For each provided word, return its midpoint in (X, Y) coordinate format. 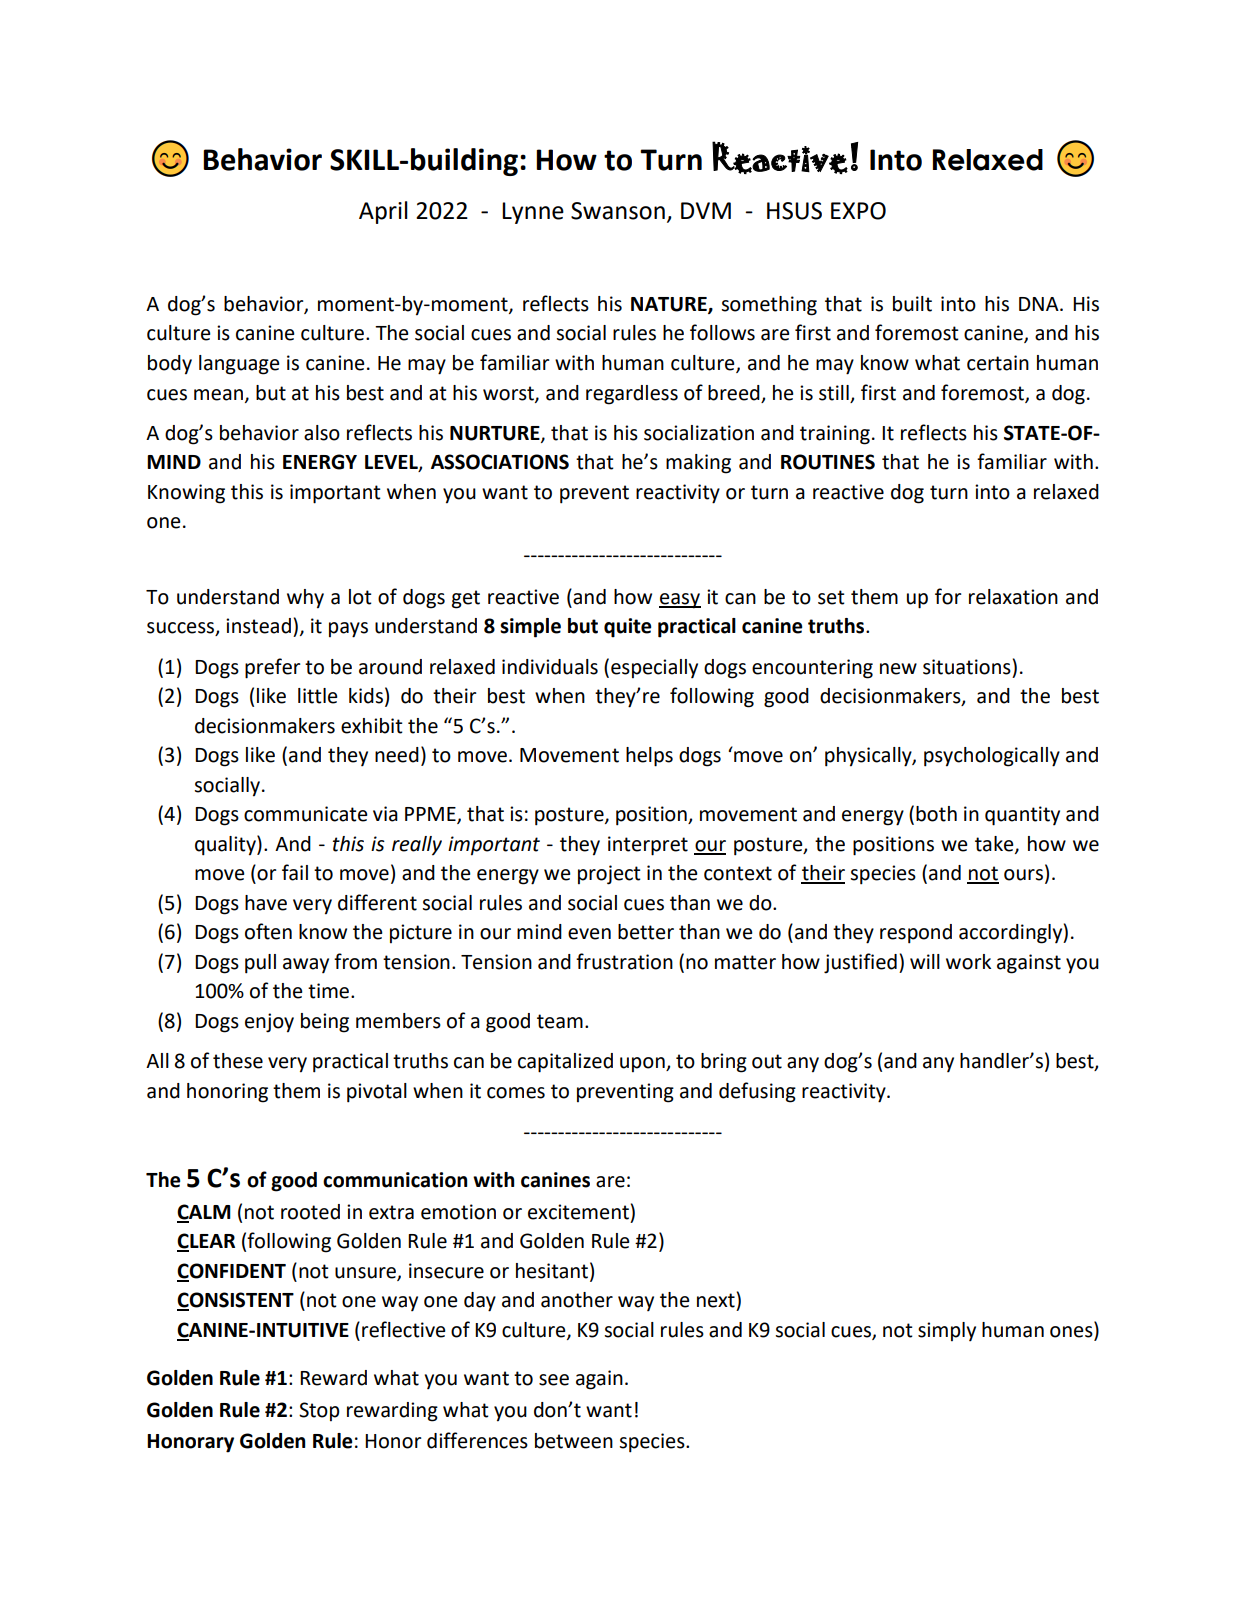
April (383, 212)
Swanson (618, 211)
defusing (757, 1092)
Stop (319, 1411)
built (912, 304)
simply (947, 1331)
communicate (306, 814)
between (574, 1441)
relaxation (1013, 597)
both (936, 814)
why (305, 599)
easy (680, 601)
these (238, 1061)
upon (643, 1064)
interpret (648, 846)
